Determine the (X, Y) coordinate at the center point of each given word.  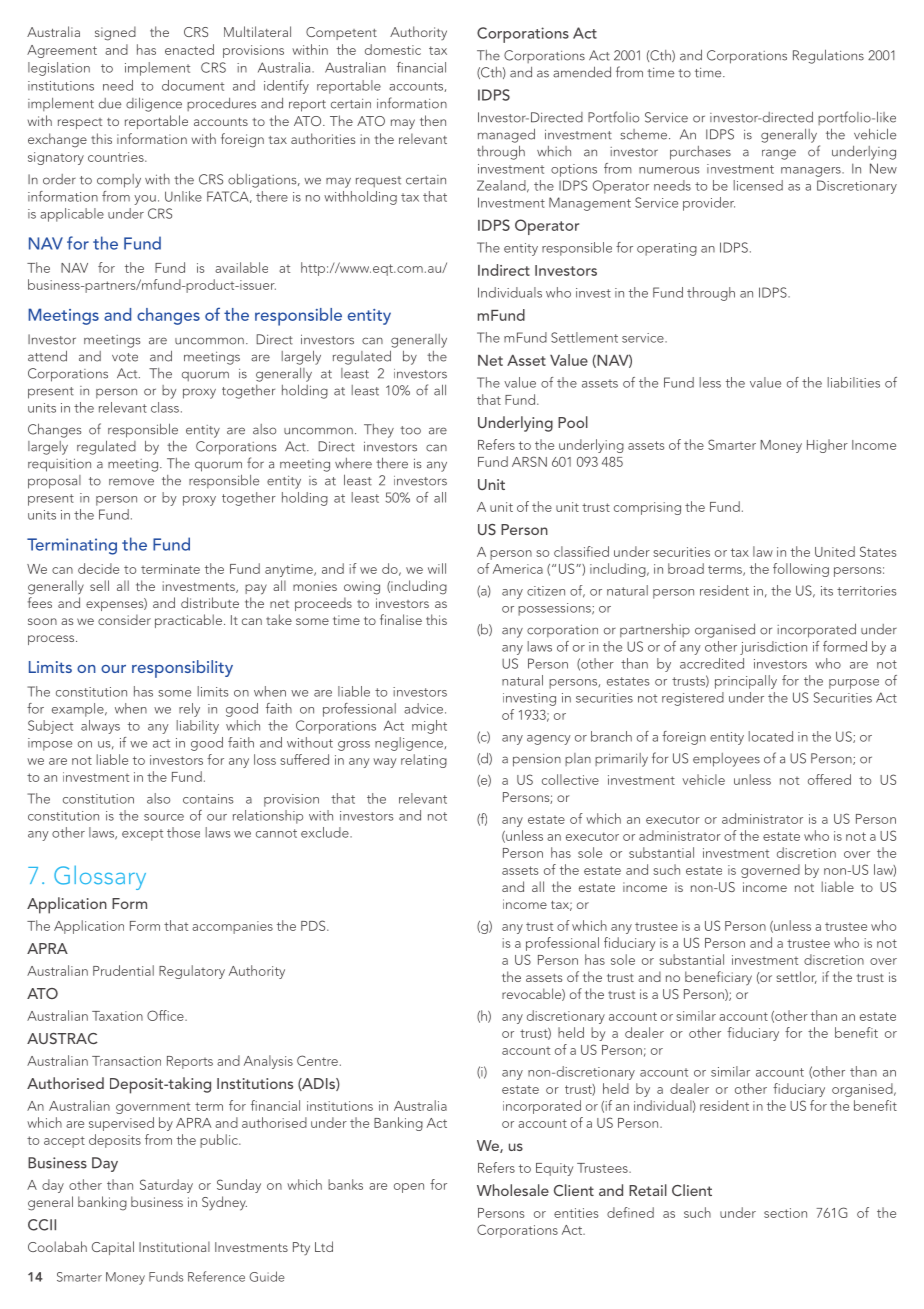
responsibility (182, 669)
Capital (113, 1248)
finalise (401, 619)
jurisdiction (773, 648)
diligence (154, 104)
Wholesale (513, 1190)
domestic (393, 49)
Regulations (828, 56)
